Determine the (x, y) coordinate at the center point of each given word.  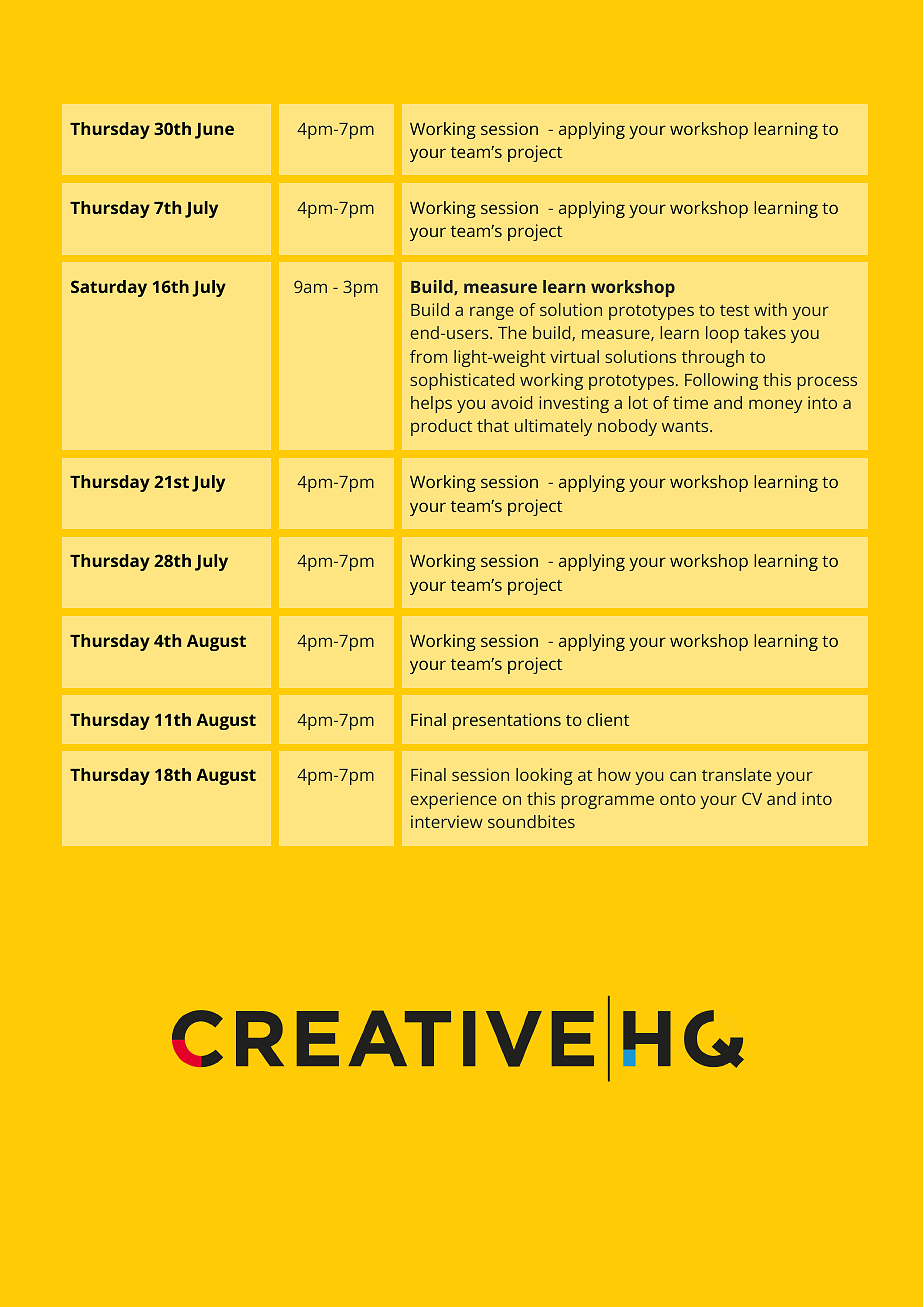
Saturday (109, 288)
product (441, 427)
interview (447, 821)
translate (736, 774)
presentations (507, 721)
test (734, 310)
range (492, 313)
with (770, 309)
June (214, 131)
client (608, 719)
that (493, 425)
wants (686, 426)
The (512, 332)
